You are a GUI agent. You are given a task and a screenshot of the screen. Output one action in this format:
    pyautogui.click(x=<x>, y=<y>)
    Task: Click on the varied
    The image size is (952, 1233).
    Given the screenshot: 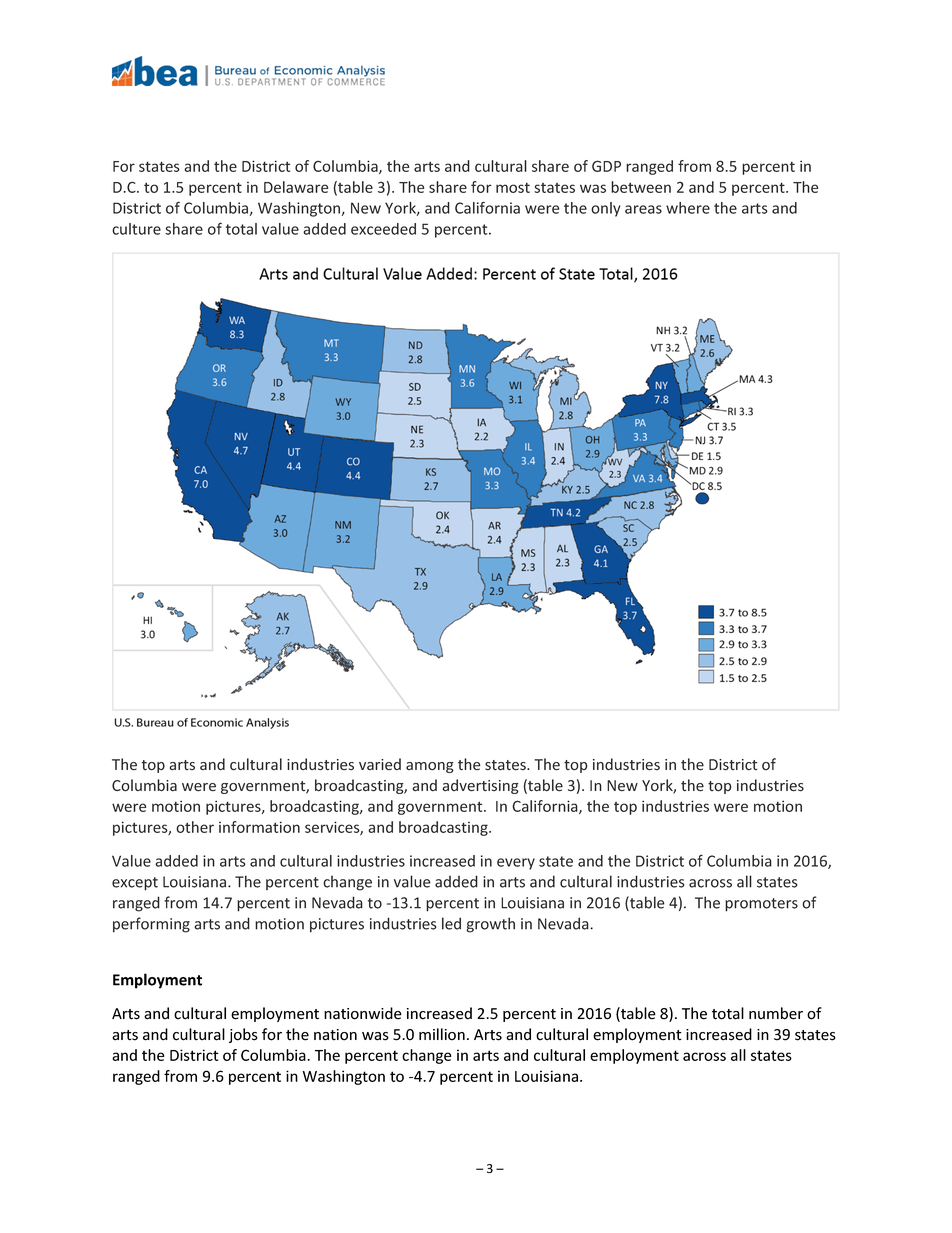 What is the action you would take?
    pyautogui.click(x=380, y=764)
